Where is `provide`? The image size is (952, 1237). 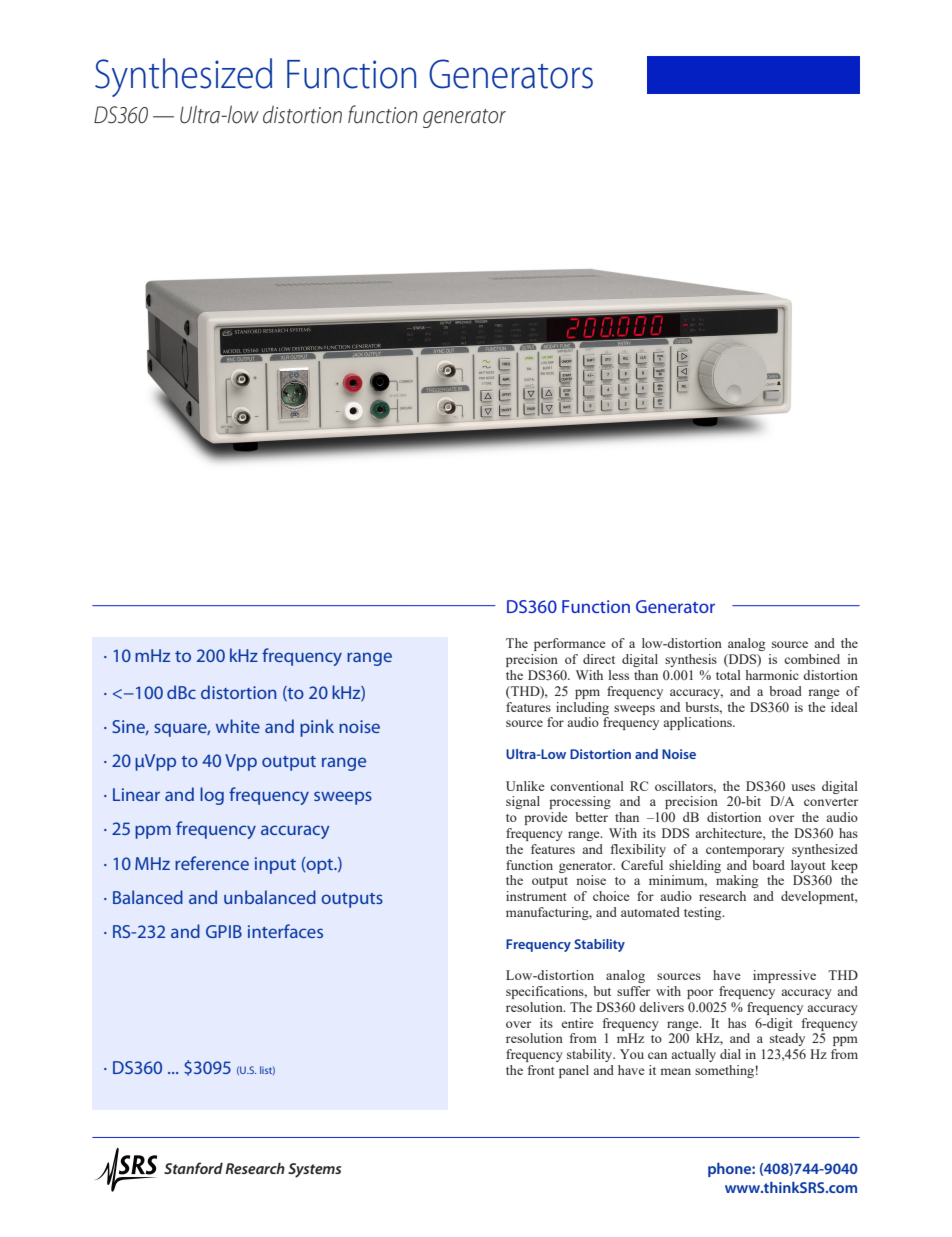
provide is located at coordinates (546, 818).
